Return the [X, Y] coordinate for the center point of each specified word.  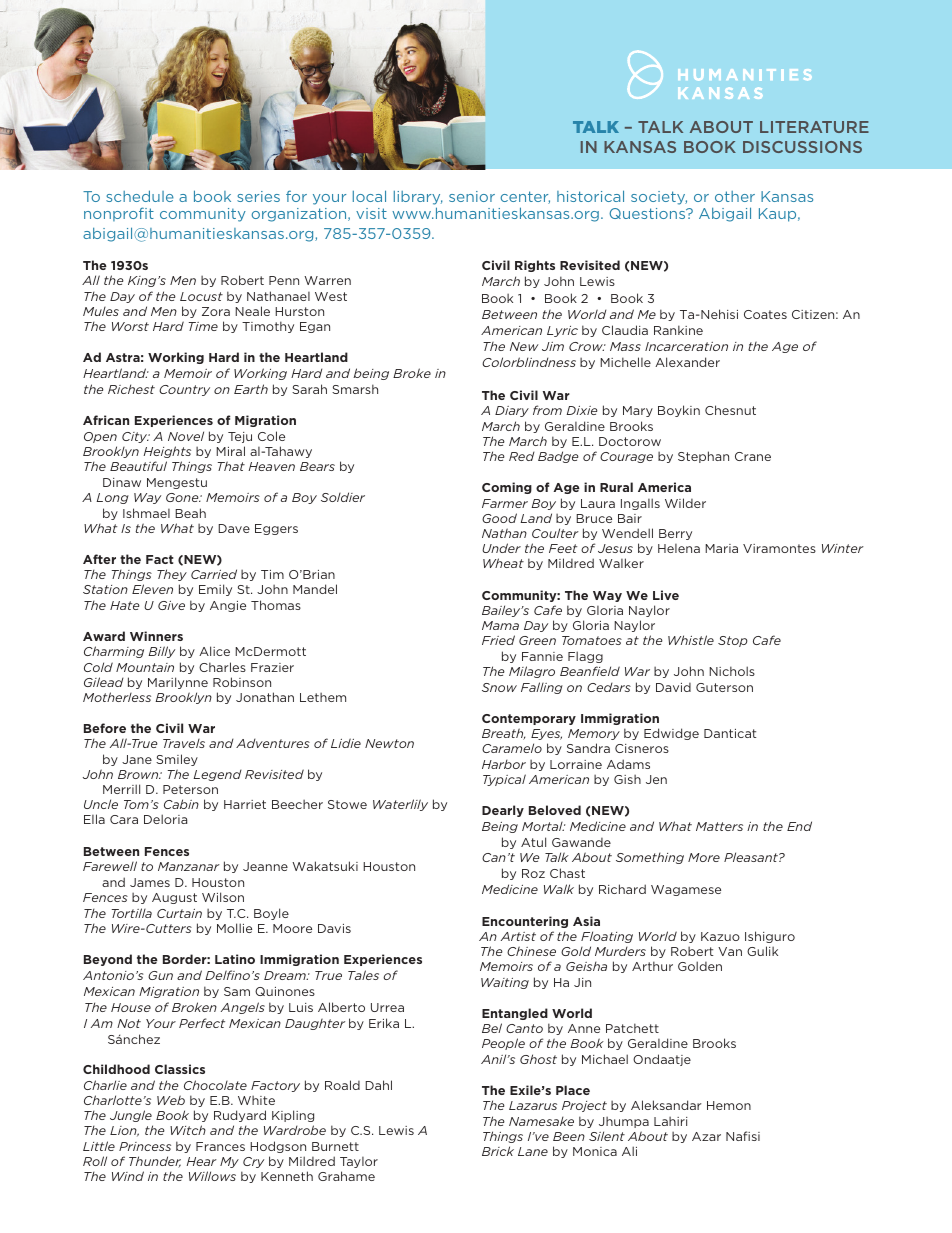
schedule [140, 196]
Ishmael [146, 513]
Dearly [503, 811]
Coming [507, 488]
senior [472, 196]
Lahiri [671, 1121]
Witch [188, 1130]
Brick [498, 1151]
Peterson [190, 789]
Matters [719, 826]
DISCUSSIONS [802, 147]
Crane [753, 456]
